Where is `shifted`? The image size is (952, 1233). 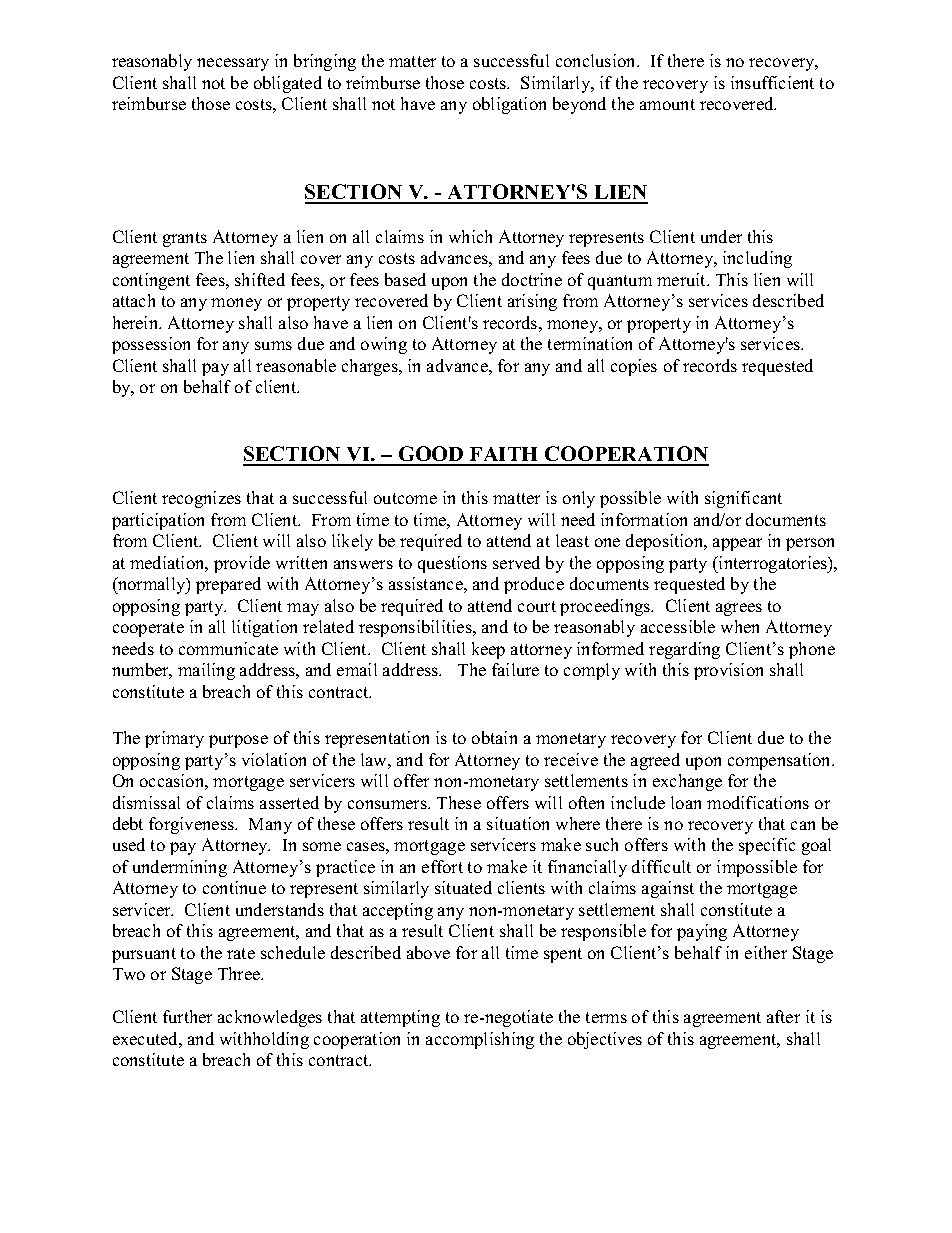
shifted is located at coordinates (260, 279).
